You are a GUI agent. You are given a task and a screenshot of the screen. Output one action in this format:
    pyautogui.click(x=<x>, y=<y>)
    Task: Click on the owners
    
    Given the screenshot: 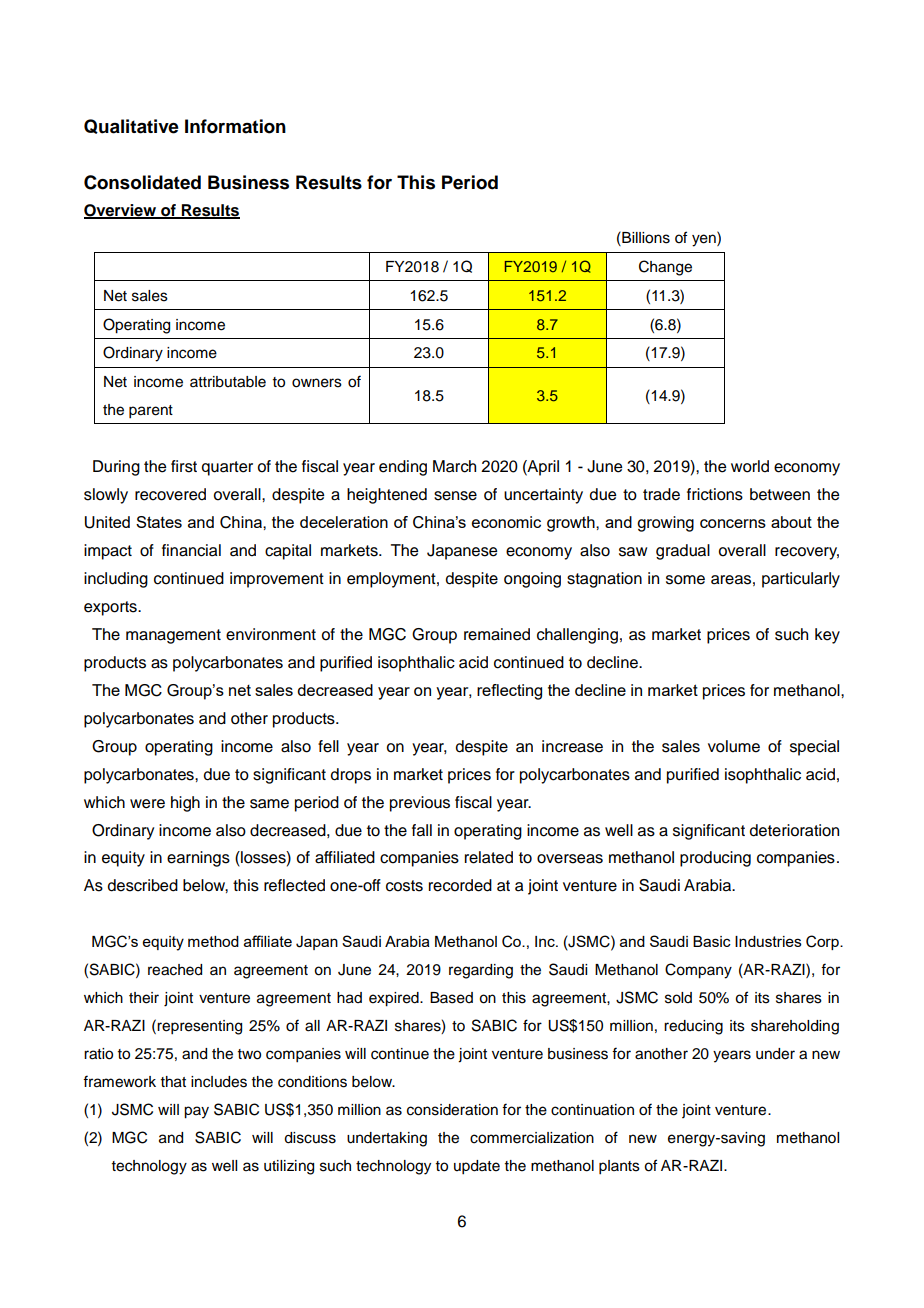 What is the action you would take?
    pyautogui.click(x=317, y=383)
